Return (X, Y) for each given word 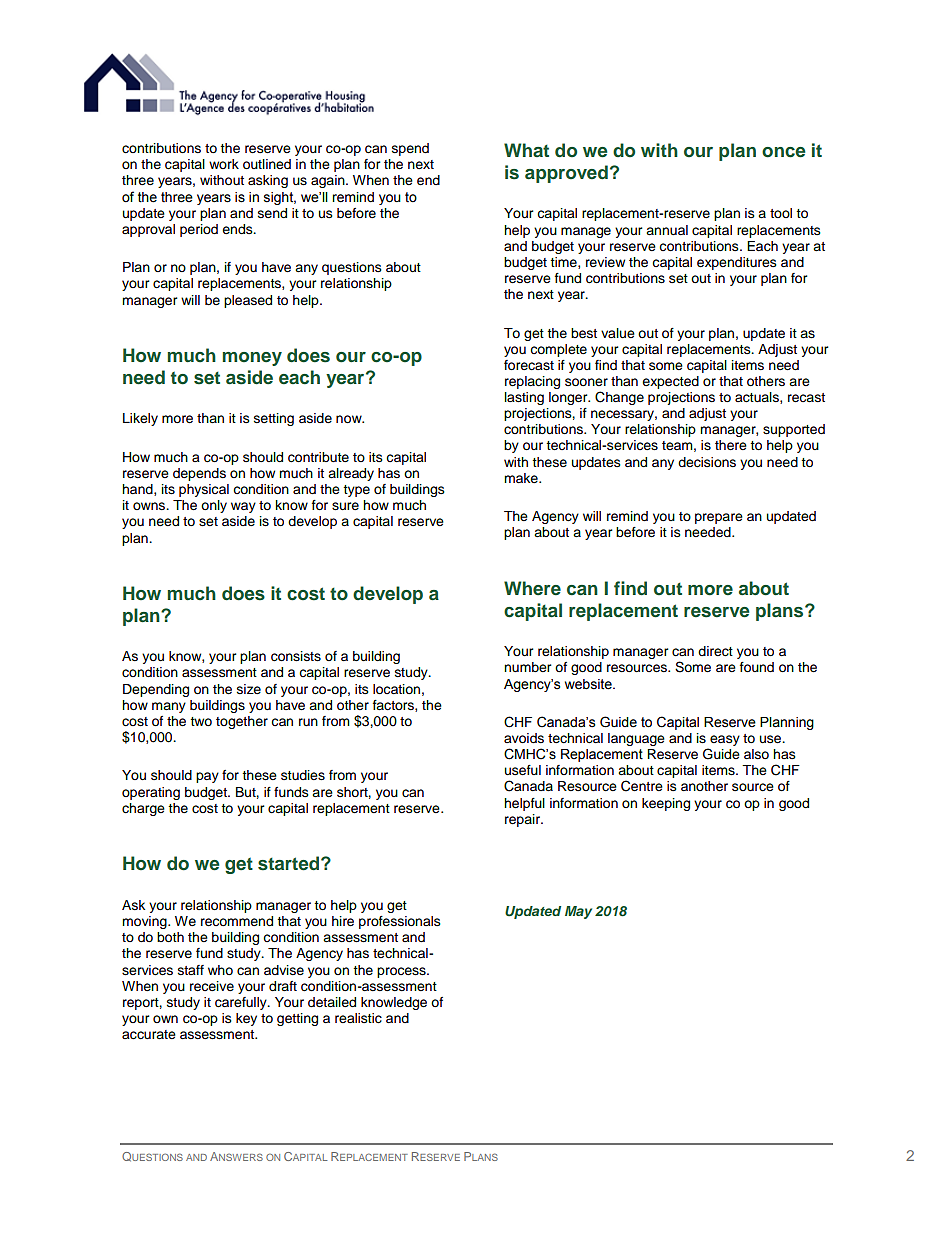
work (224, 164)
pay (207, 777)
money (252, 359)
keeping (666, 804)
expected (670, 382)
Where (532, 588)
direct (715, 651)
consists (296, 656)
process (402, 972)
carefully (242, 1003)
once (783, 152)
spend (410, 149)
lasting (524, 398)
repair (523, 820)
